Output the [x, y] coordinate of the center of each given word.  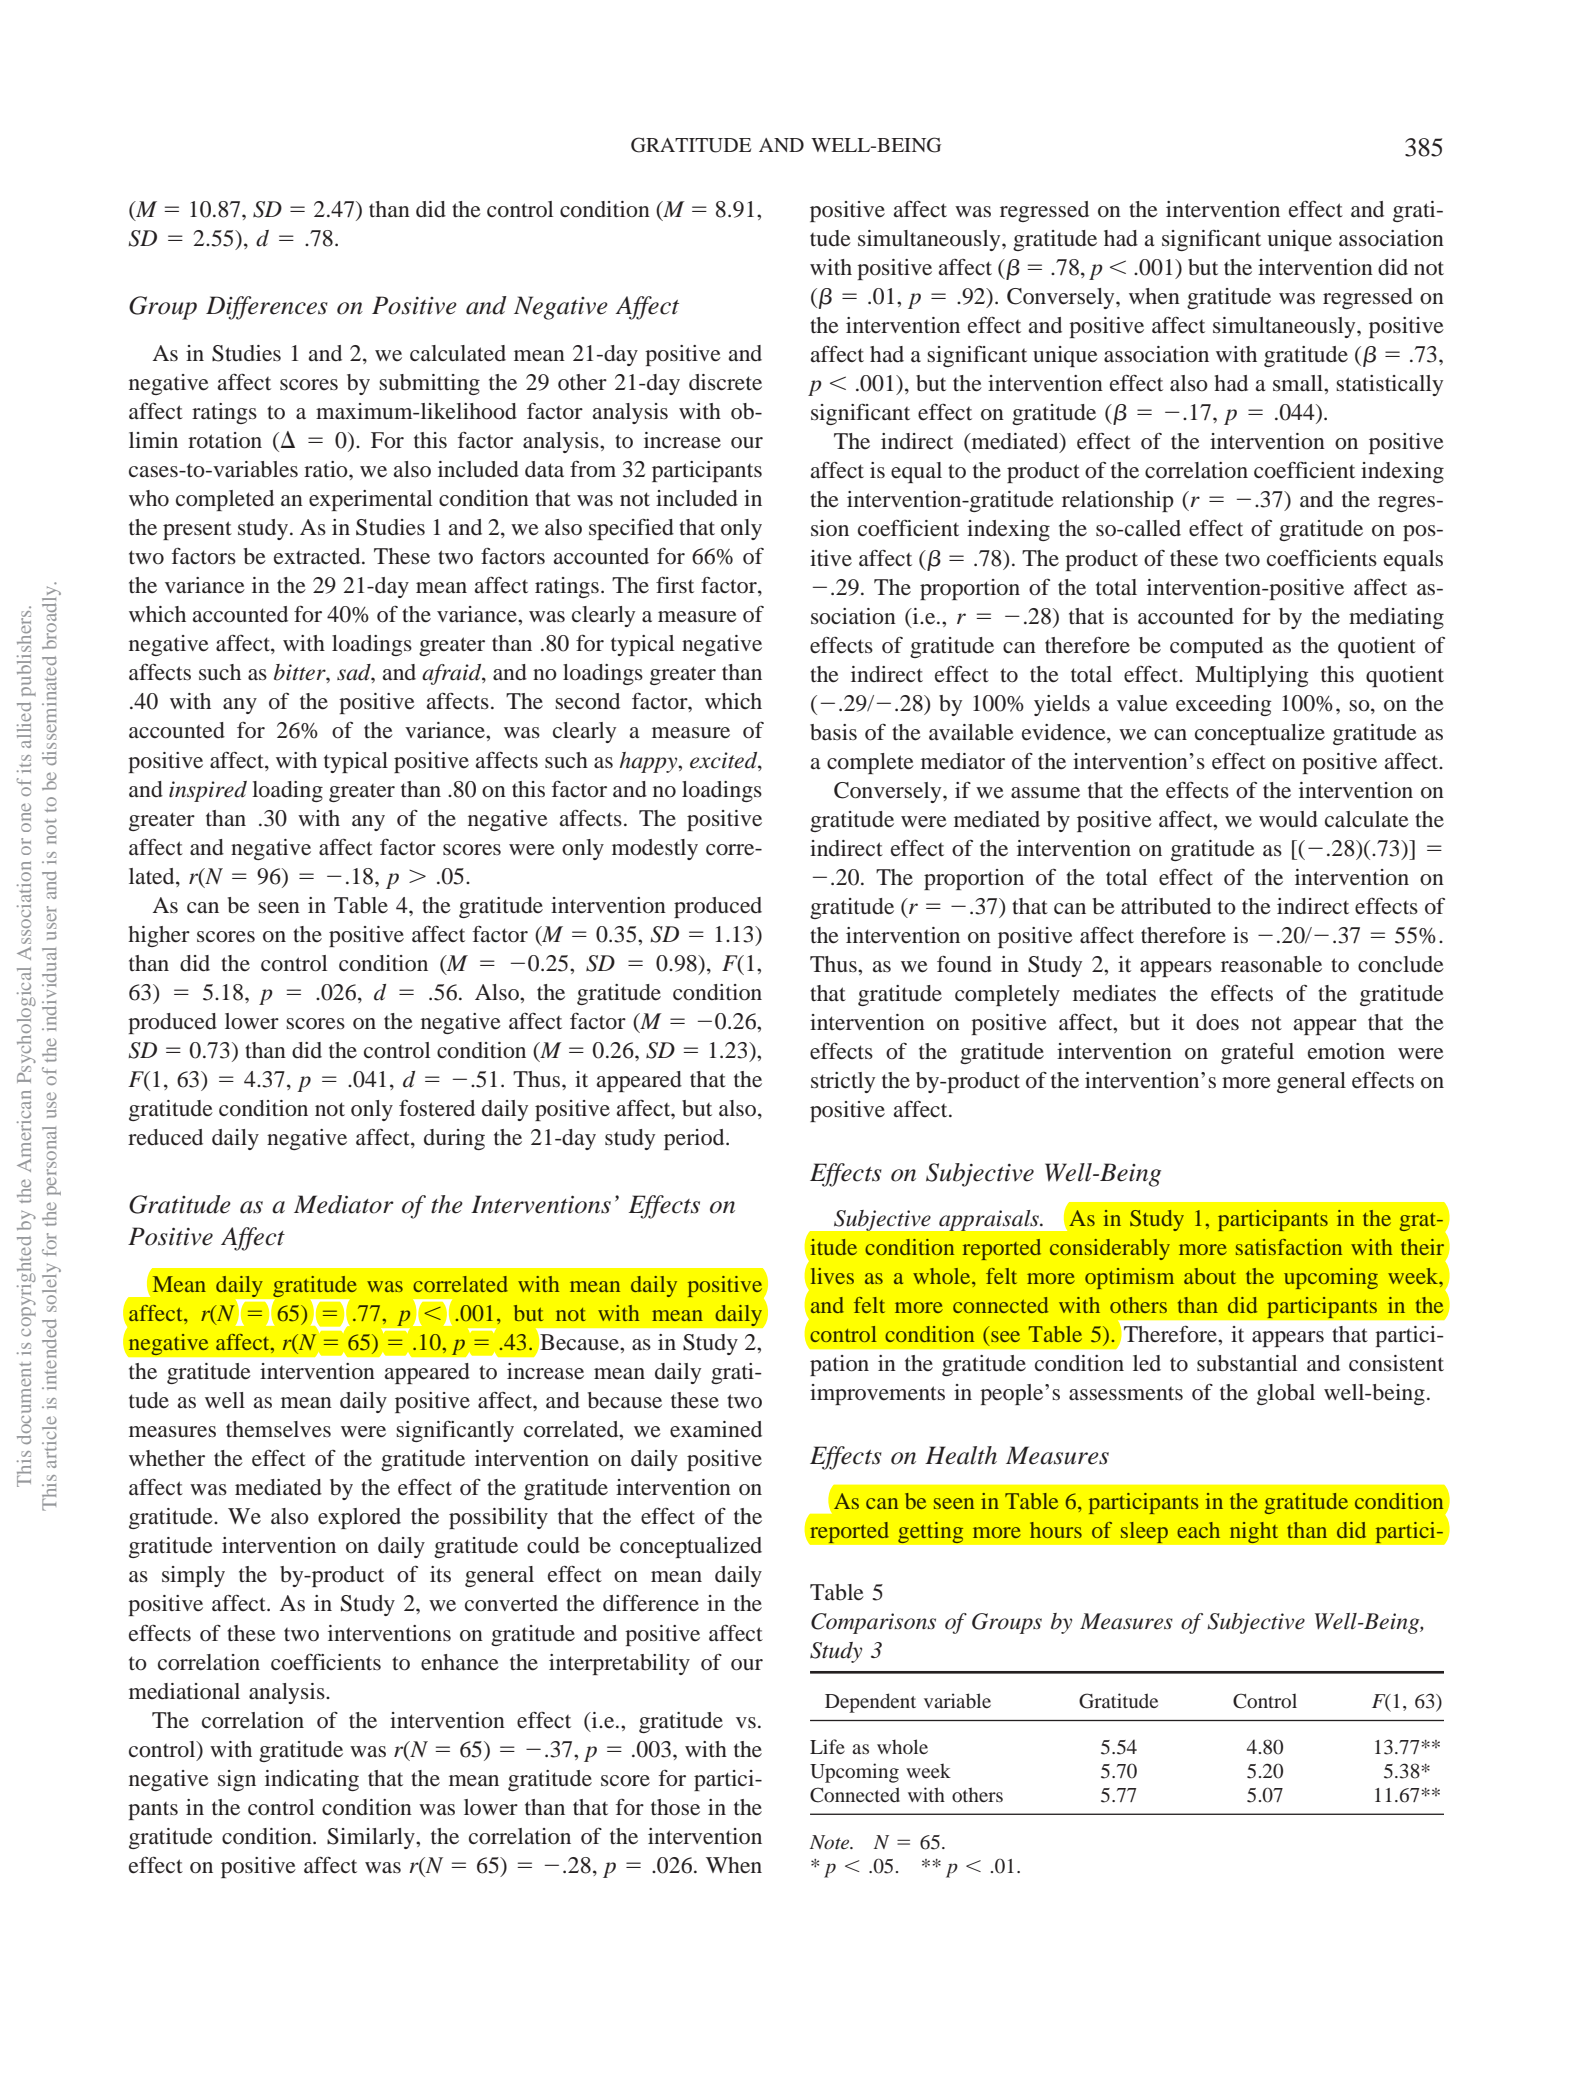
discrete [725, 382]
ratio [327, 469]
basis [833, 732]
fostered [437, 1108]
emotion [1346, 1051]
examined [716, 1429]
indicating [312, 1780]
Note [831, 1842]
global [1286, 1394]
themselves [278, 1429]
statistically [1389, 385]
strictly [843, 1082]
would [1288, 819]
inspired [208, 791]
